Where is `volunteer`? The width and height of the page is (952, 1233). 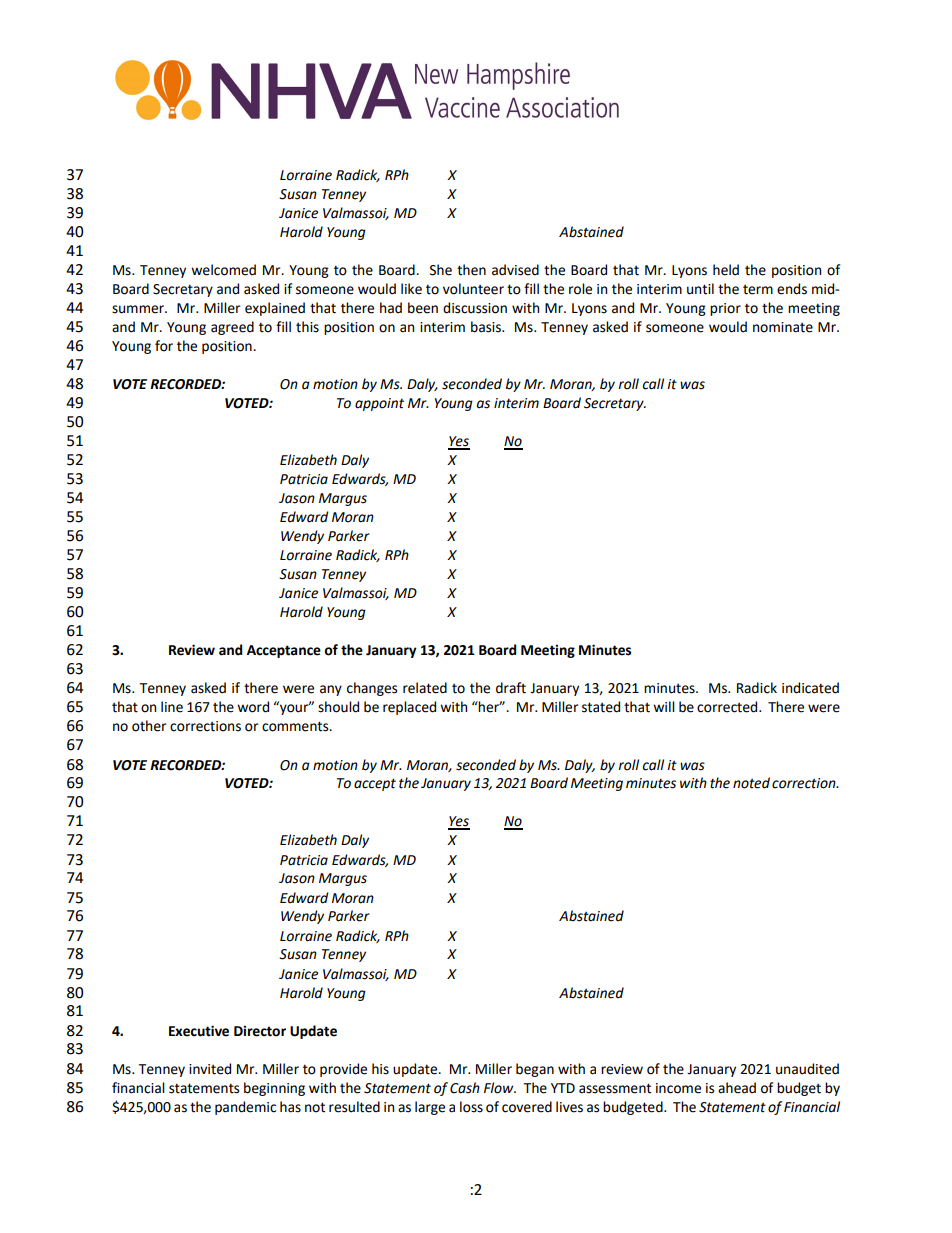
volunteer is located at coordinates (473, 289).
